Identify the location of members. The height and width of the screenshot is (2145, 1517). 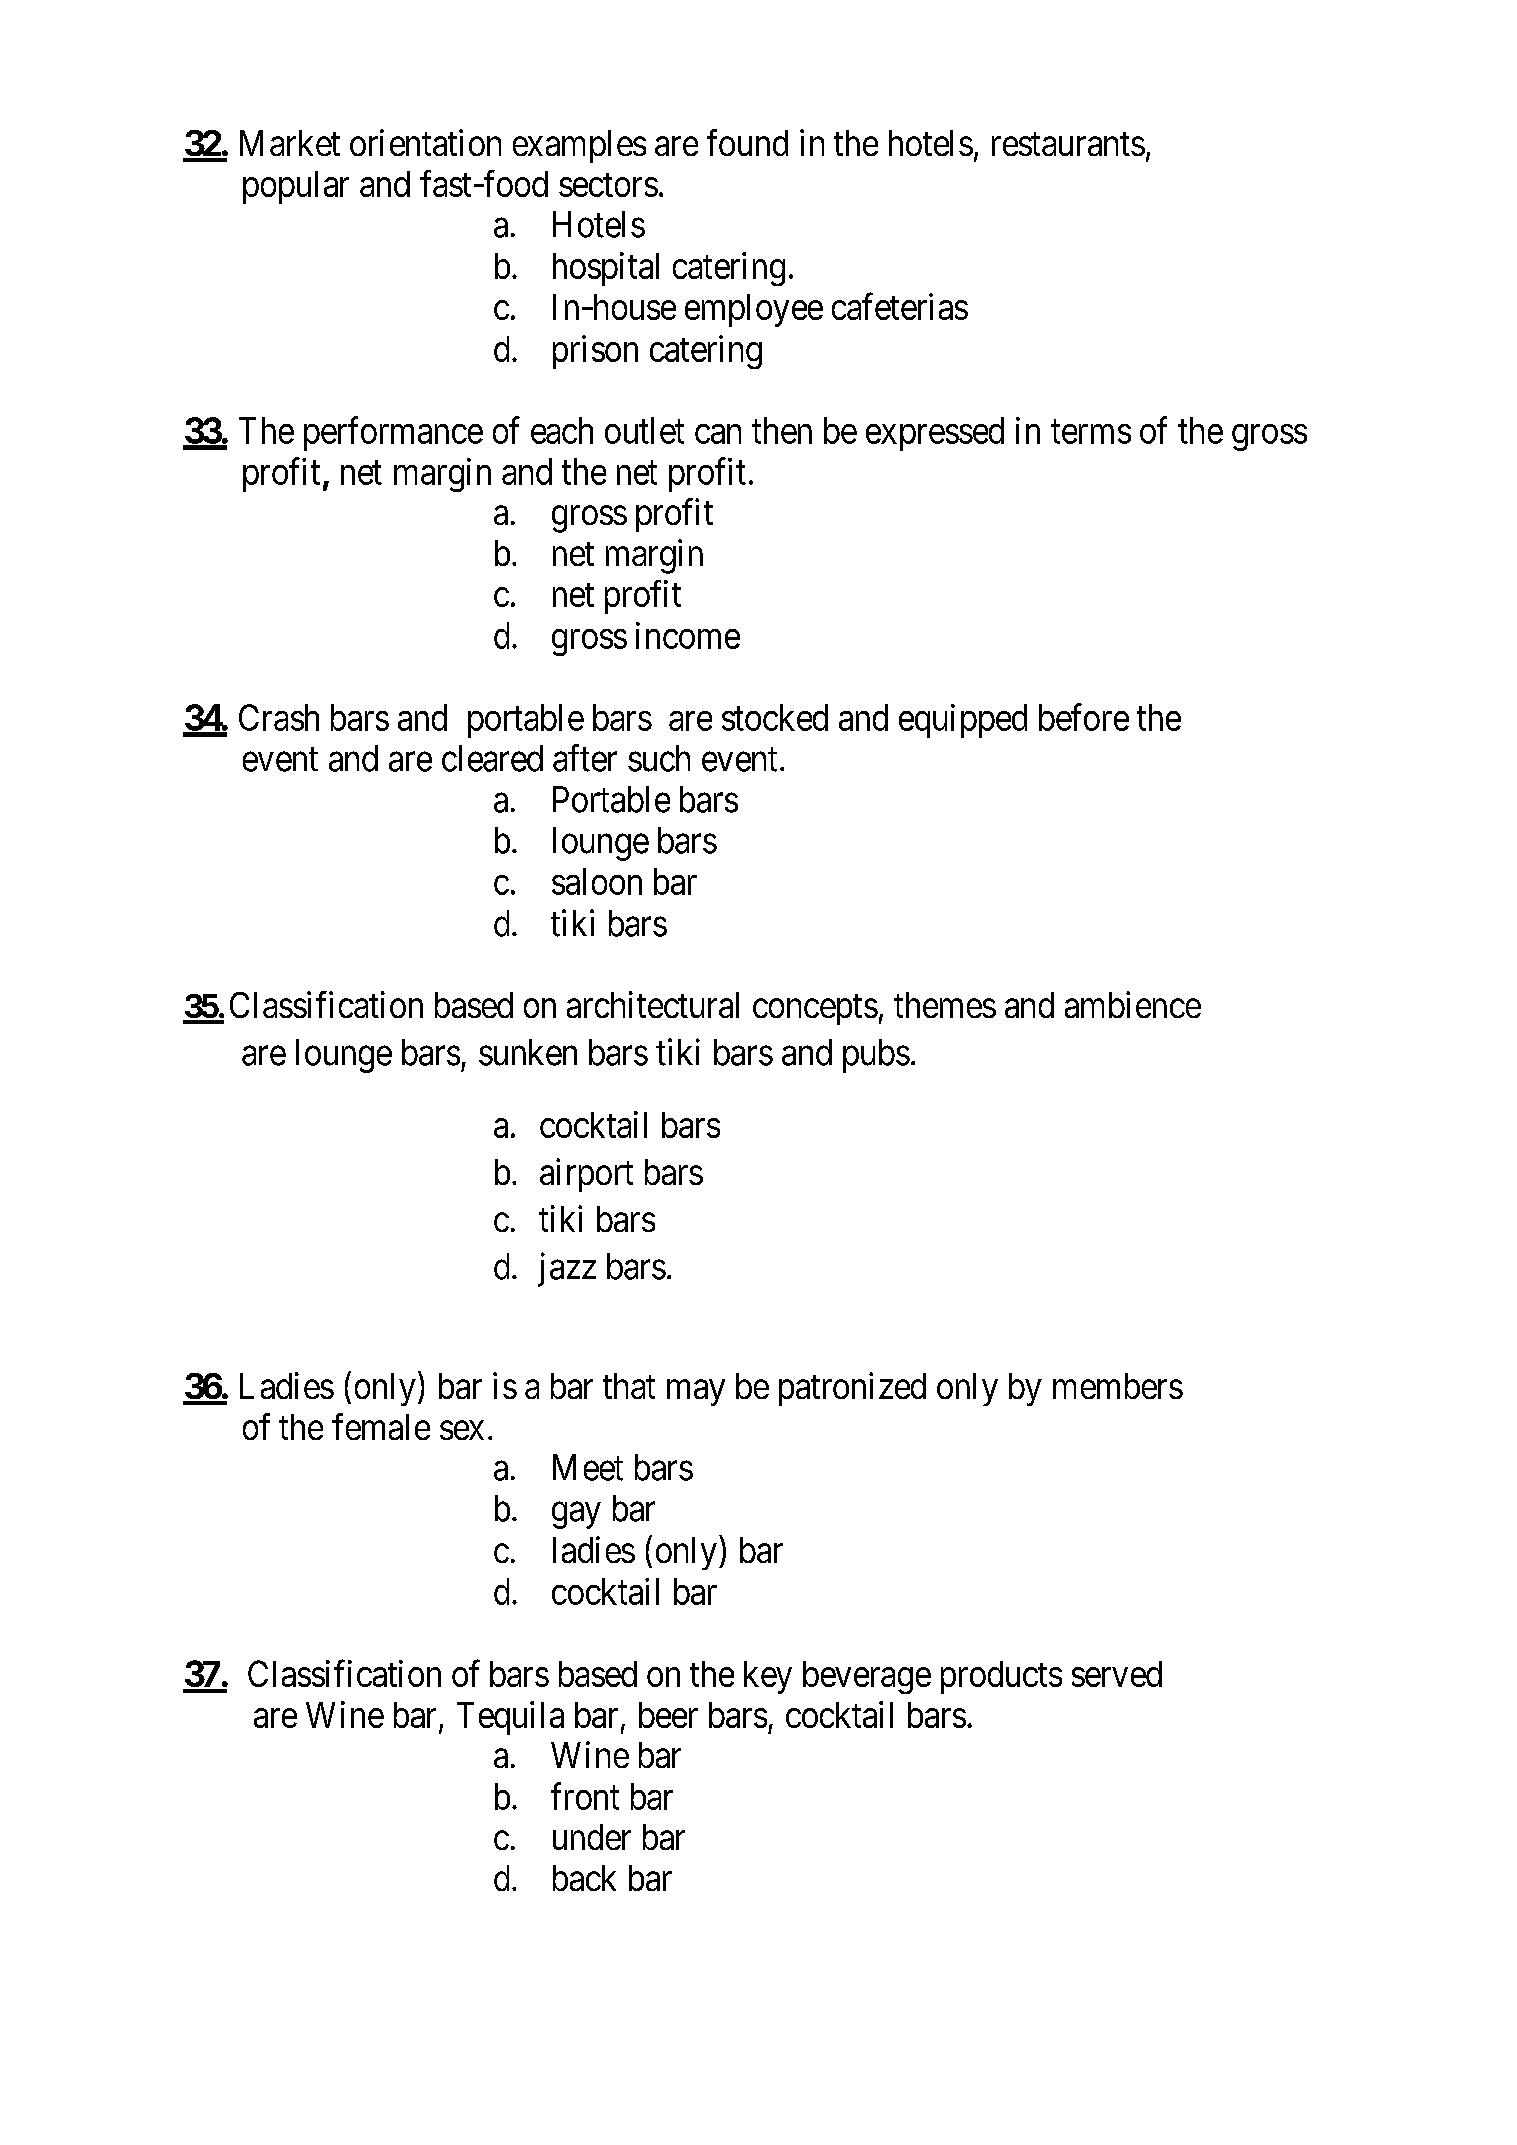
(1118, 1386).
